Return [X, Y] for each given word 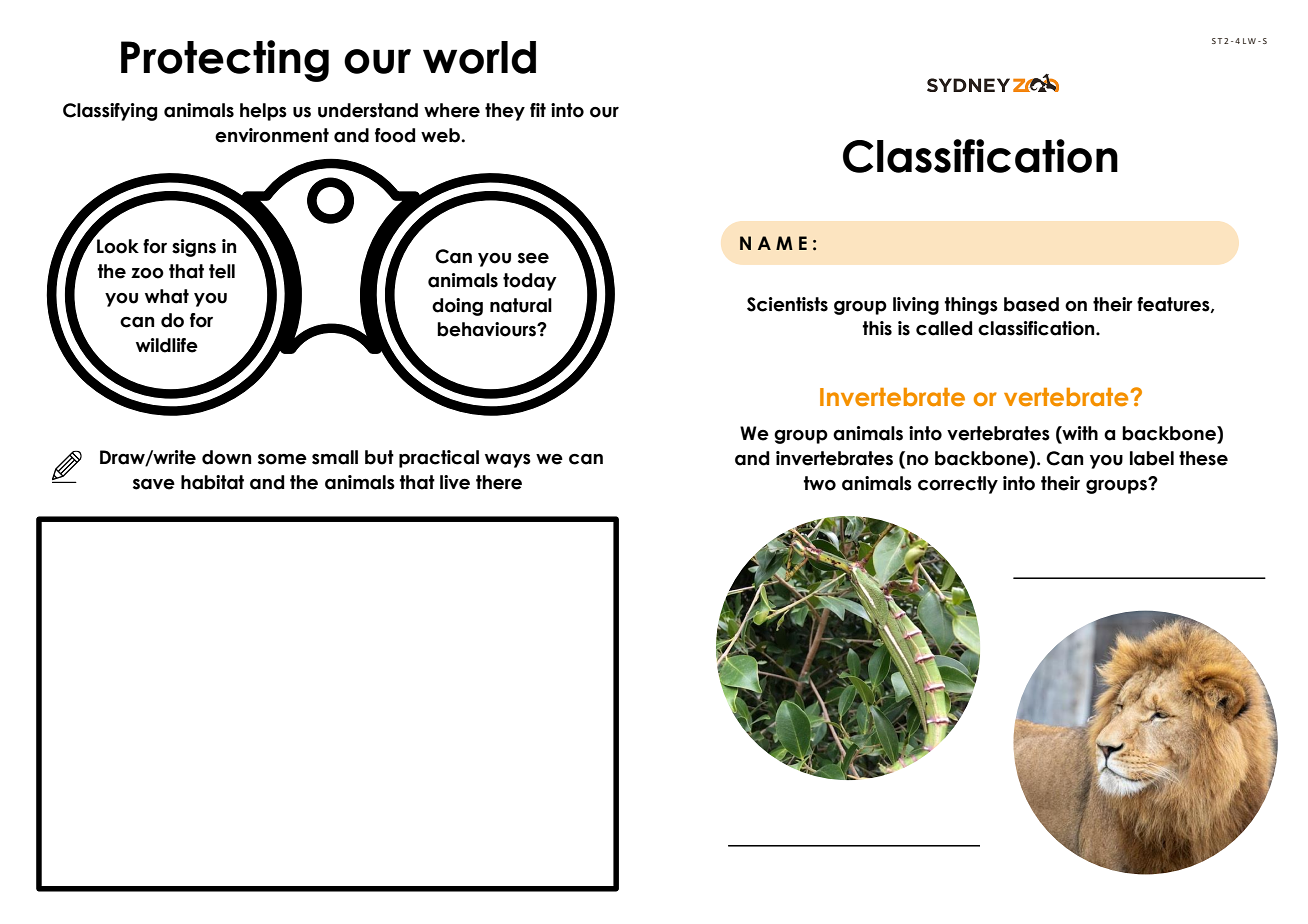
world [479, 57]
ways [508, 461]
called [944, 328]
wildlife [167, 345]
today [530, 282]
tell [222, 271]
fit [538, 110]
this [877, 328]
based [1031, 304]
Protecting [225, 61]
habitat [212, 482]
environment [272, 135]
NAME [773, 243]
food [395, 135]
